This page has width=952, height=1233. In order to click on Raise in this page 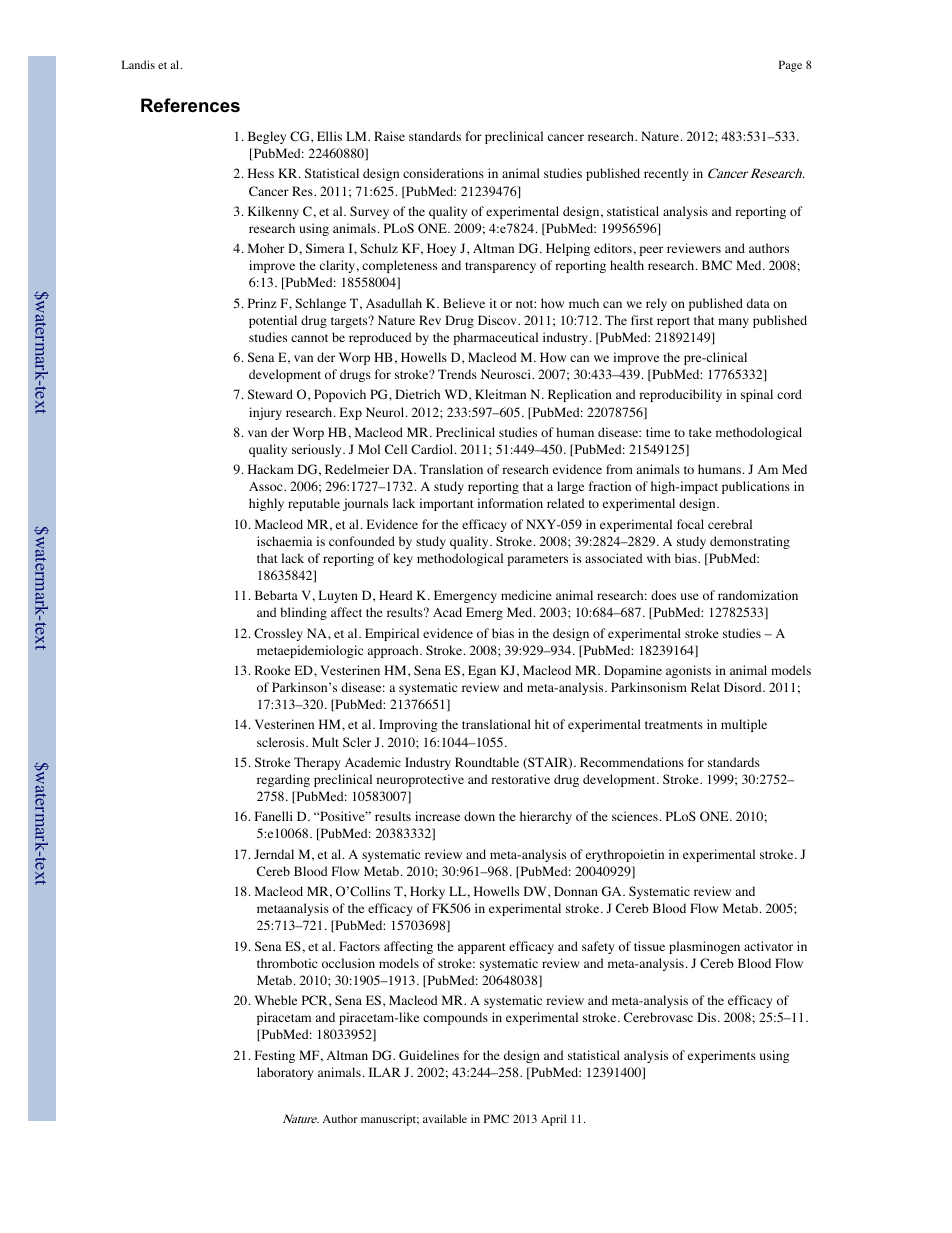, I will do `click(389, 136)`.
